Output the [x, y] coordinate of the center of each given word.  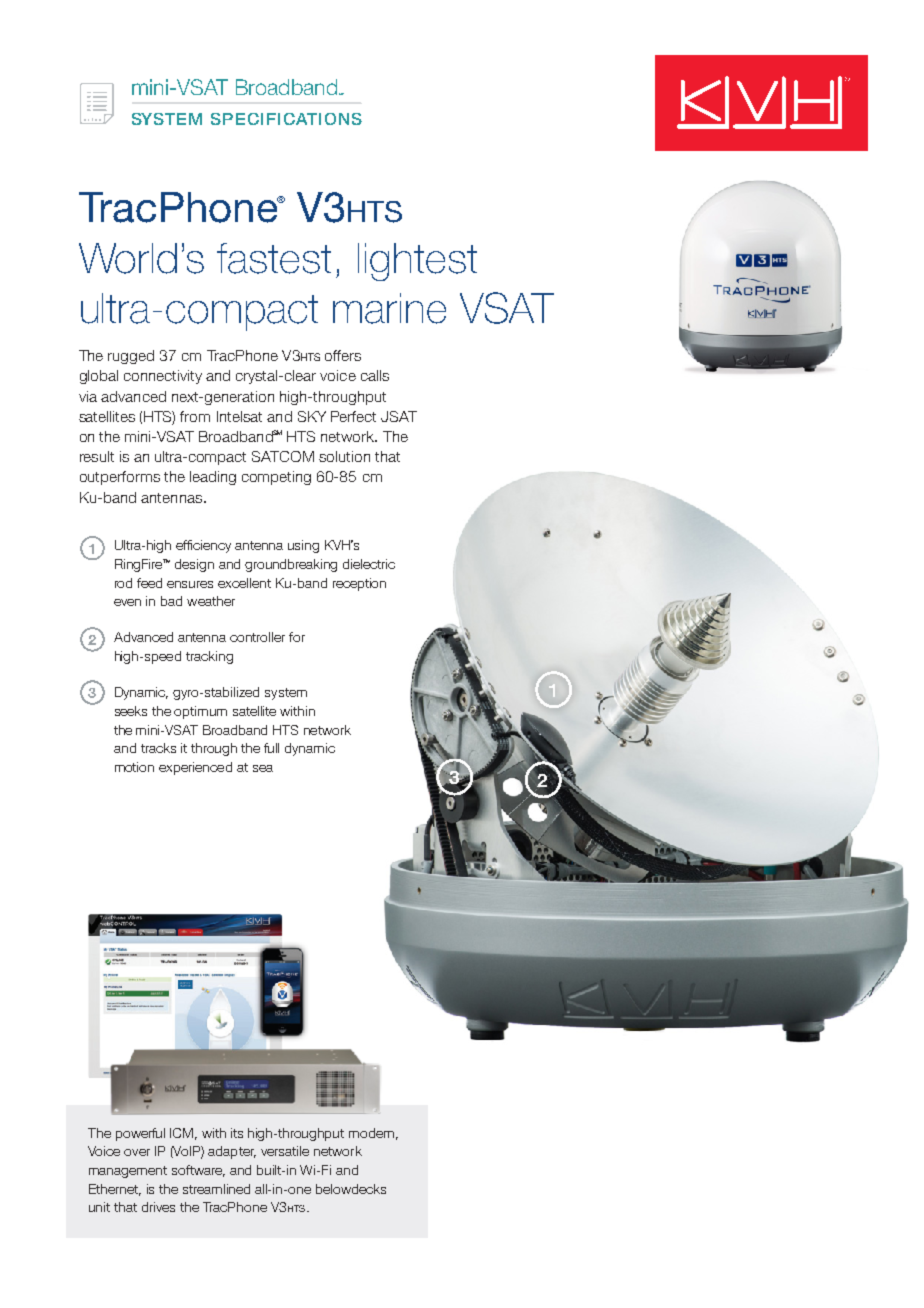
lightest [417, 262]
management [128, 1172]
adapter [232, 1152]
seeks [131, 711]
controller [257, 637]
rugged [131, 357]
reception [359, 584]
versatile [285, 1151]
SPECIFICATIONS [286, 119]
